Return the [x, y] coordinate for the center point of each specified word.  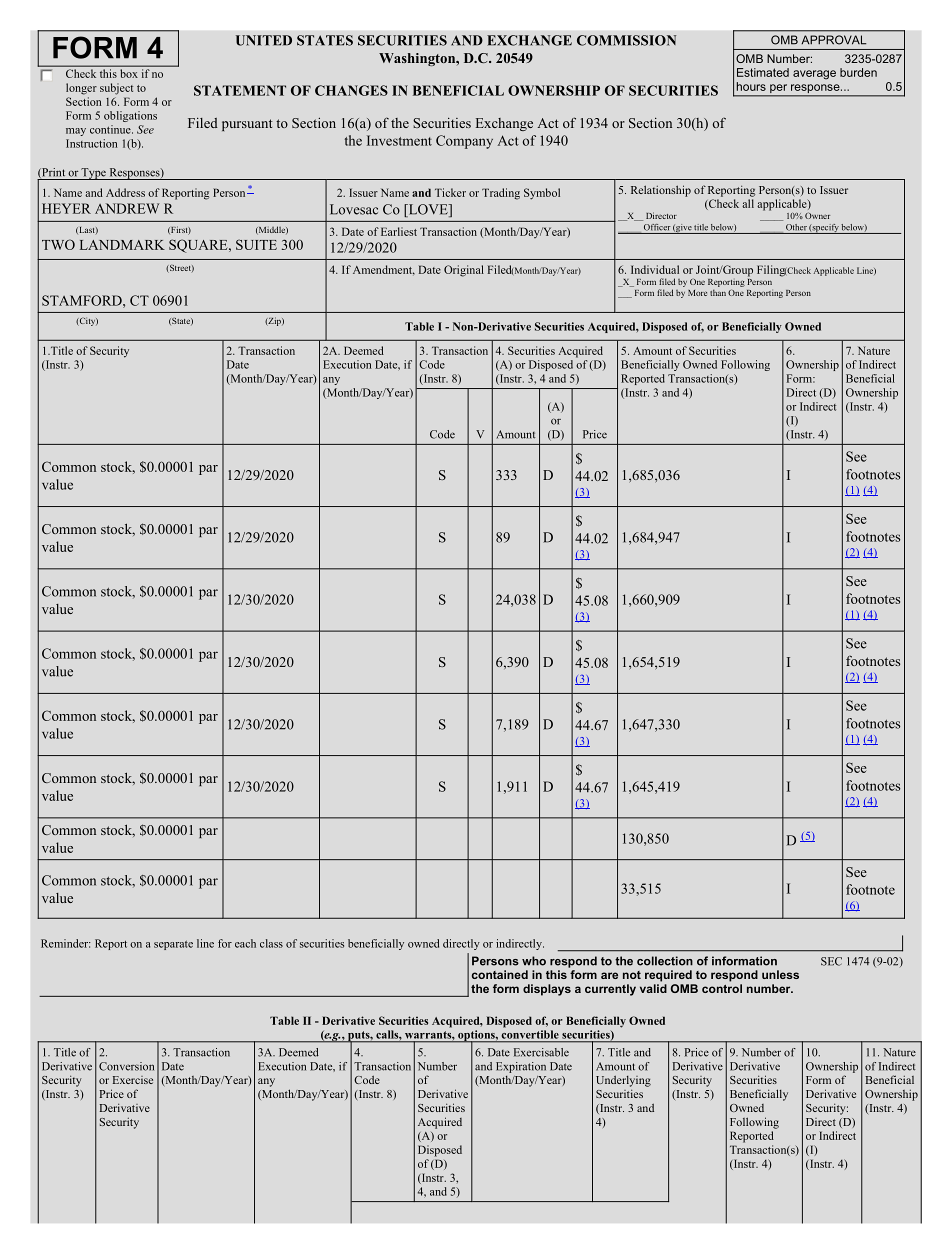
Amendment [384, 270]
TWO [58, 244]
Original [464, 271]
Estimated [763, 72]
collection [665, 961]
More [697, 293]
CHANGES [351, 90]
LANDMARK [122, 245]
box [129, 73]
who [534, 961]
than [718, 292]
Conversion [126, 1066]
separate [173, 945]
